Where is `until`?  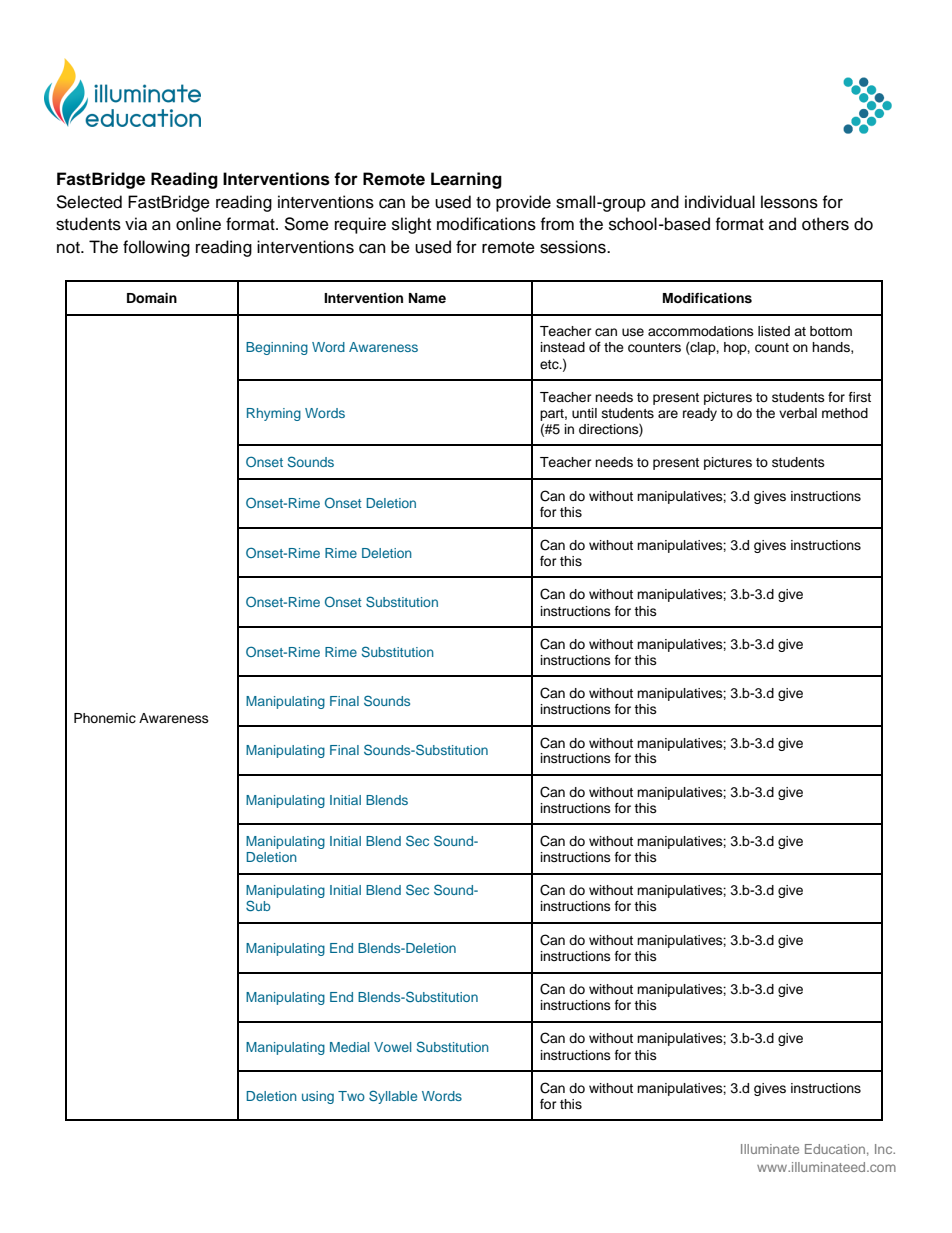 until is located at coordinates (584, 413).
